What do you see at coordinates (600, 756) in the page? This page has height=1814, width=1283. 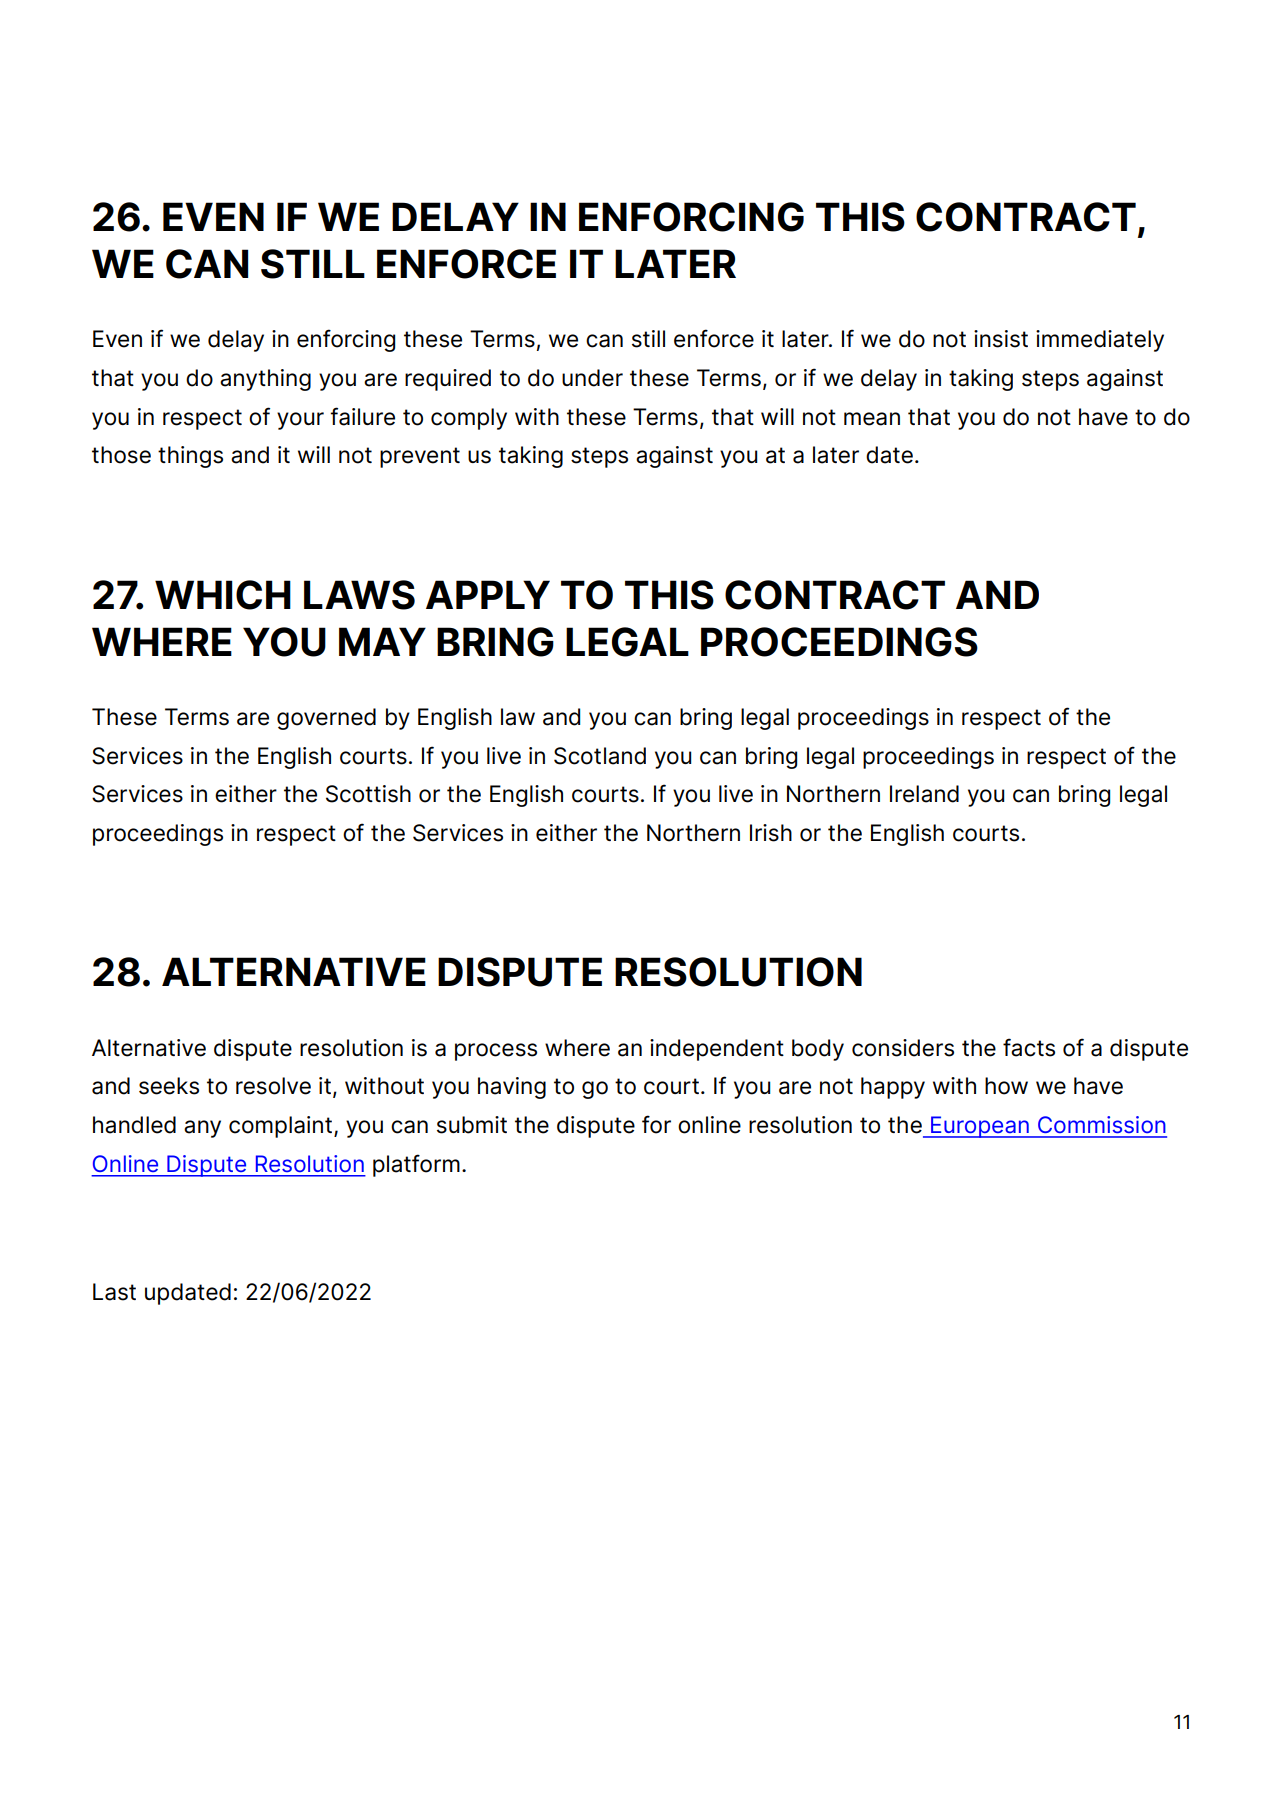 I see `Scotland` at bounding box center [600, 756].
